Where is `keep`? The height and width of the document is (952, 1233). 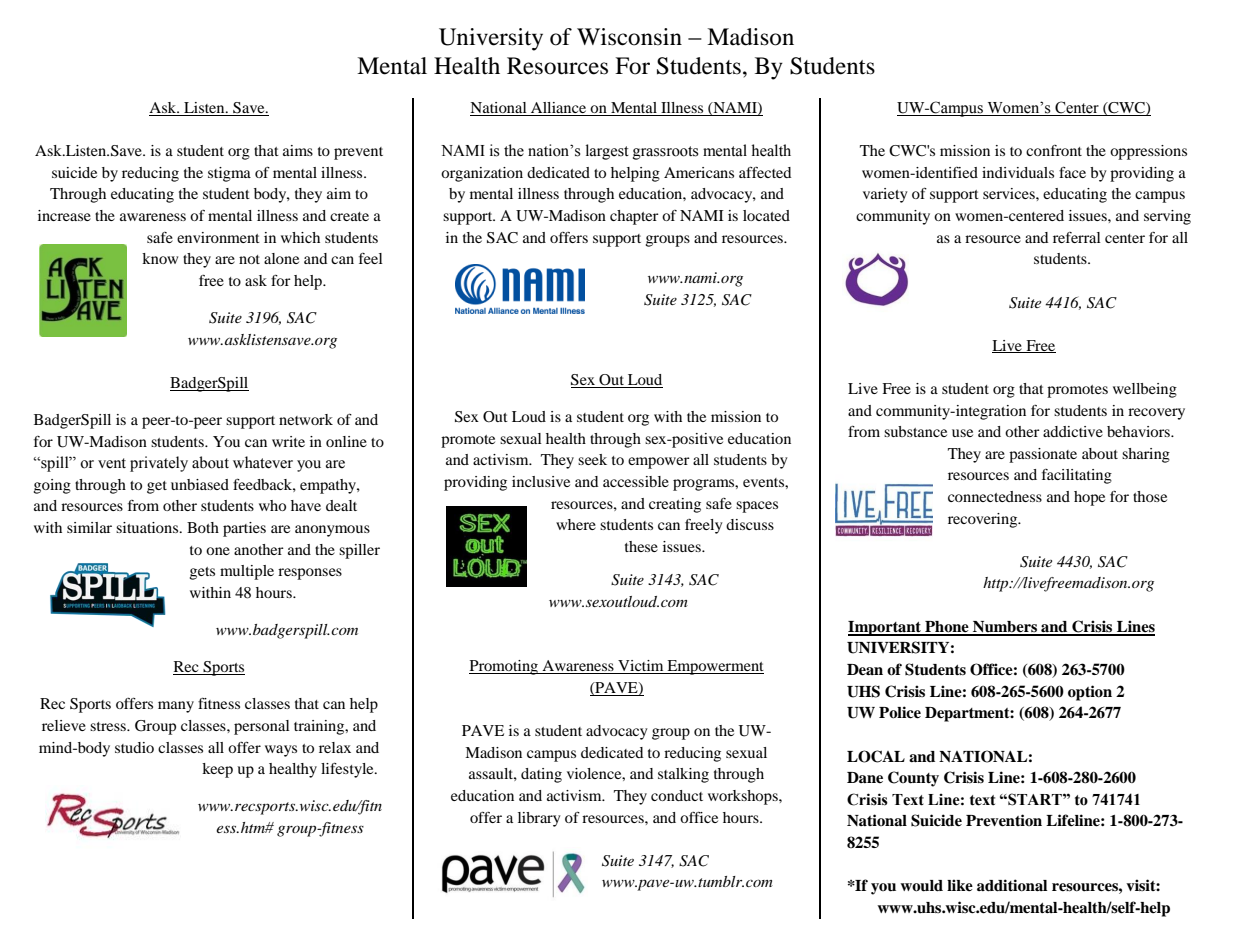 keep is located at coordinates (217, 770).
